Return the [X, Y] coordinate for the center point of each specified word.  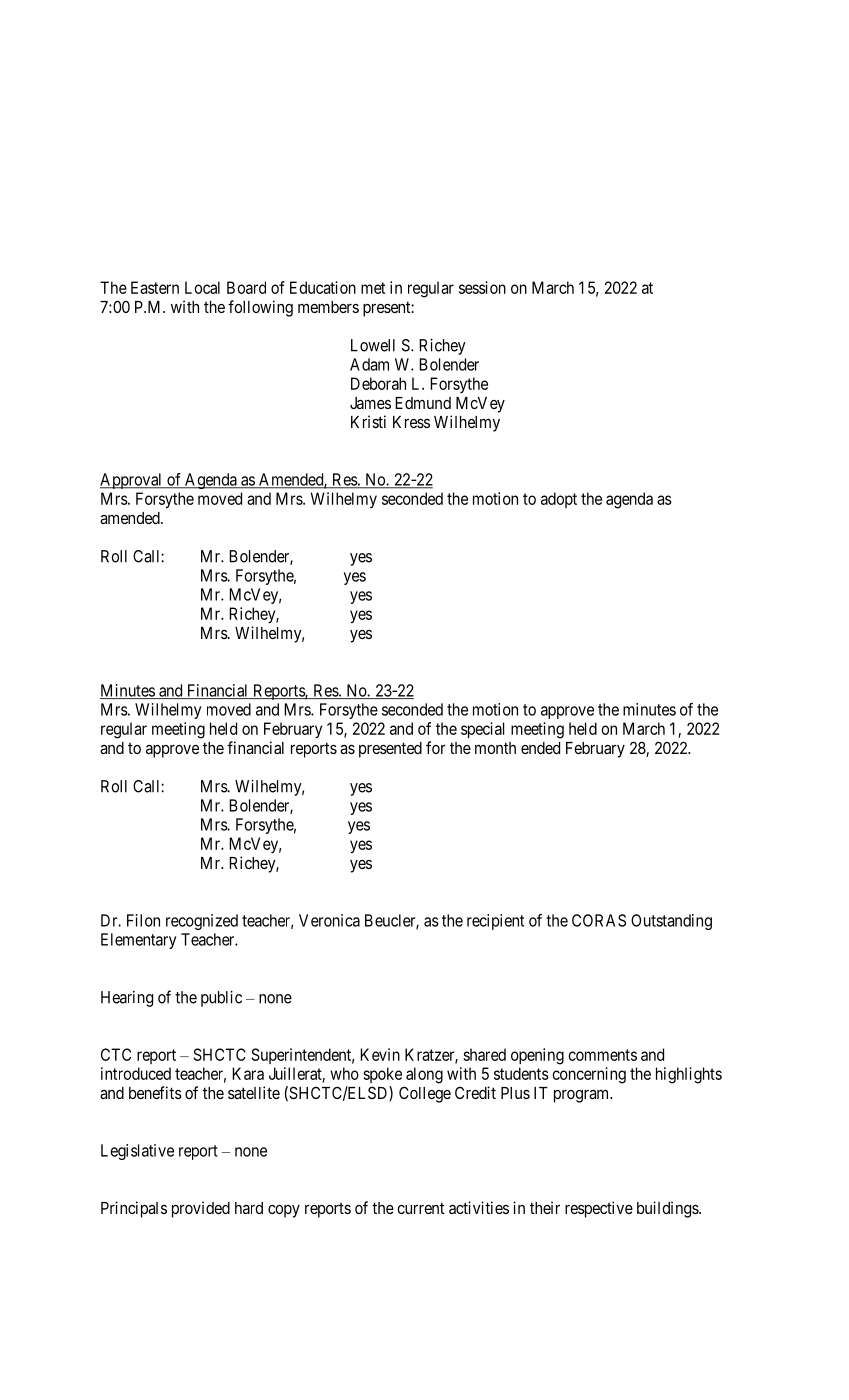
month [495, 748]
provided [201, 1209]
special [482, 730]
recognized [202, 922]
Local [202, 287]
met [373, 288]
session [482, 287]
